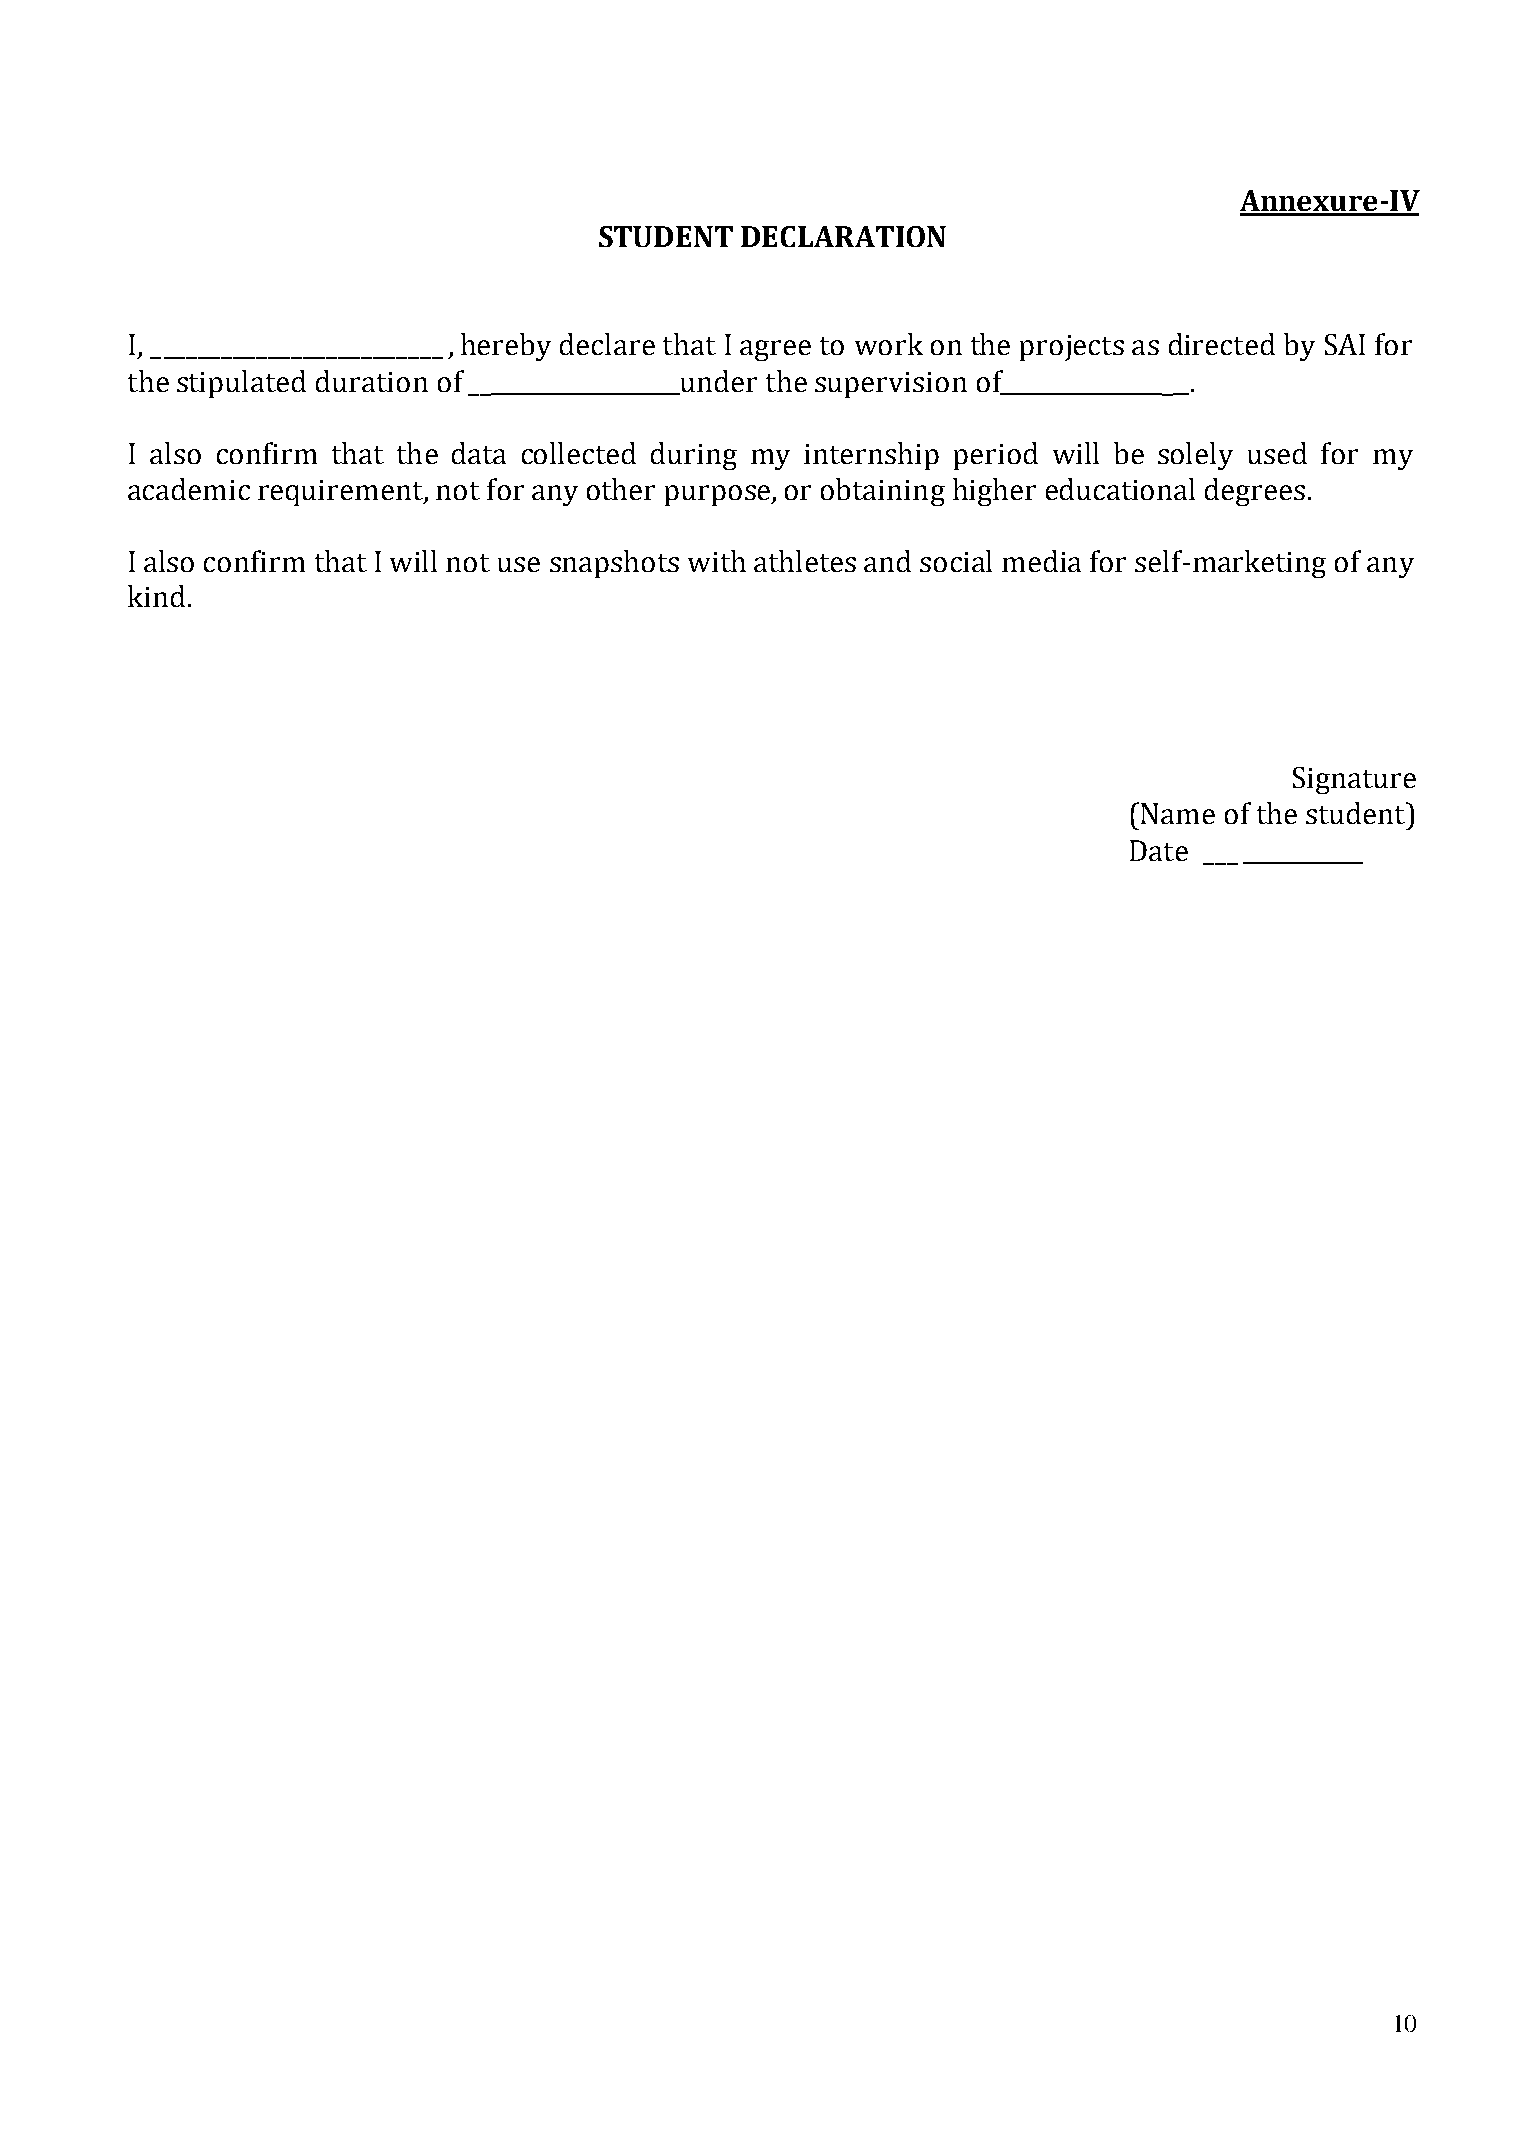  I want to click on hereby, so click(506, 347).
